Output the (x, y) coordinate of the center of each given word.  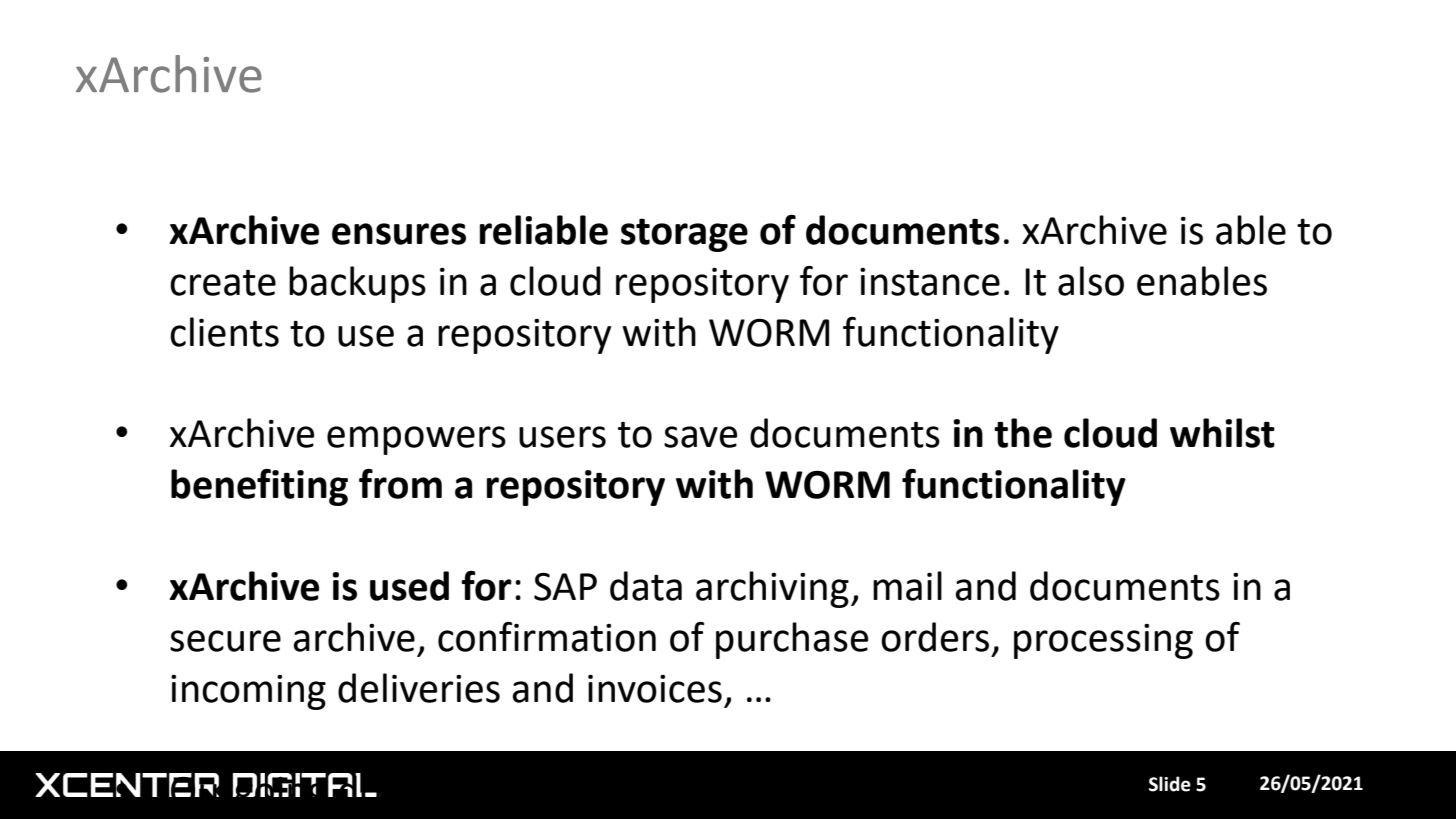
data (646, 586)
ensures (399, 234)
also (1091, 281)
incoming (248, 692)
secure (225, 641)
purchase (792, 640)
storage (684, 235)
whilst (1222, 433)
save (700, 437)
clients (224, 332)
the (1023, 433)
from (400, 484)
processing (1103, 641)
